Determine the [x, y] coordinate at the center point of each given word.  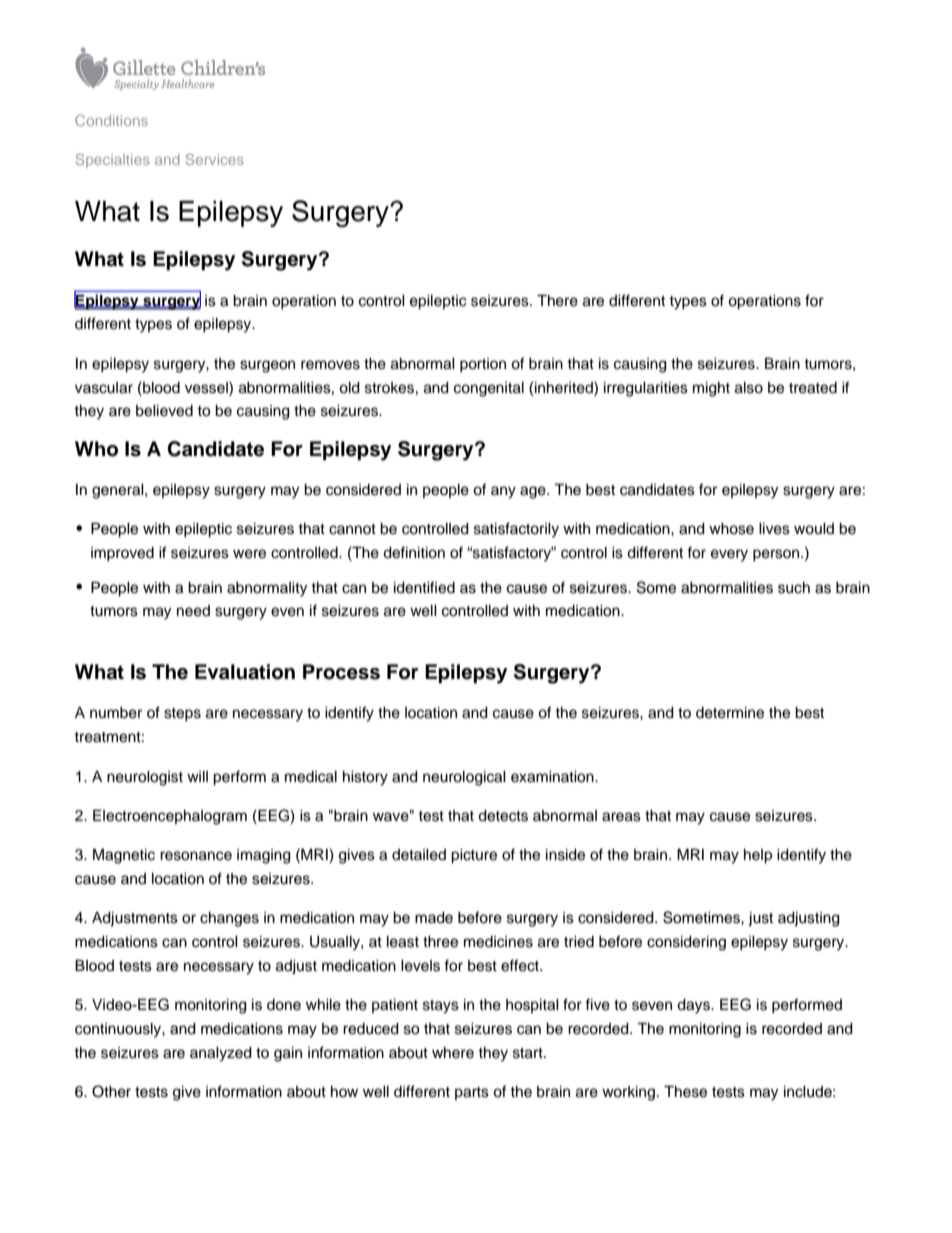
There [557, 300]
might [711, 389]
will [197, 776]
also [749, 388]
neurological [464, 778]
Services [215, 159]
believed [164, 411]
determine [730, 713]
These [685, 1091]
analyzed [221, 1054]
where [453, 1053]
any [503, 492]
